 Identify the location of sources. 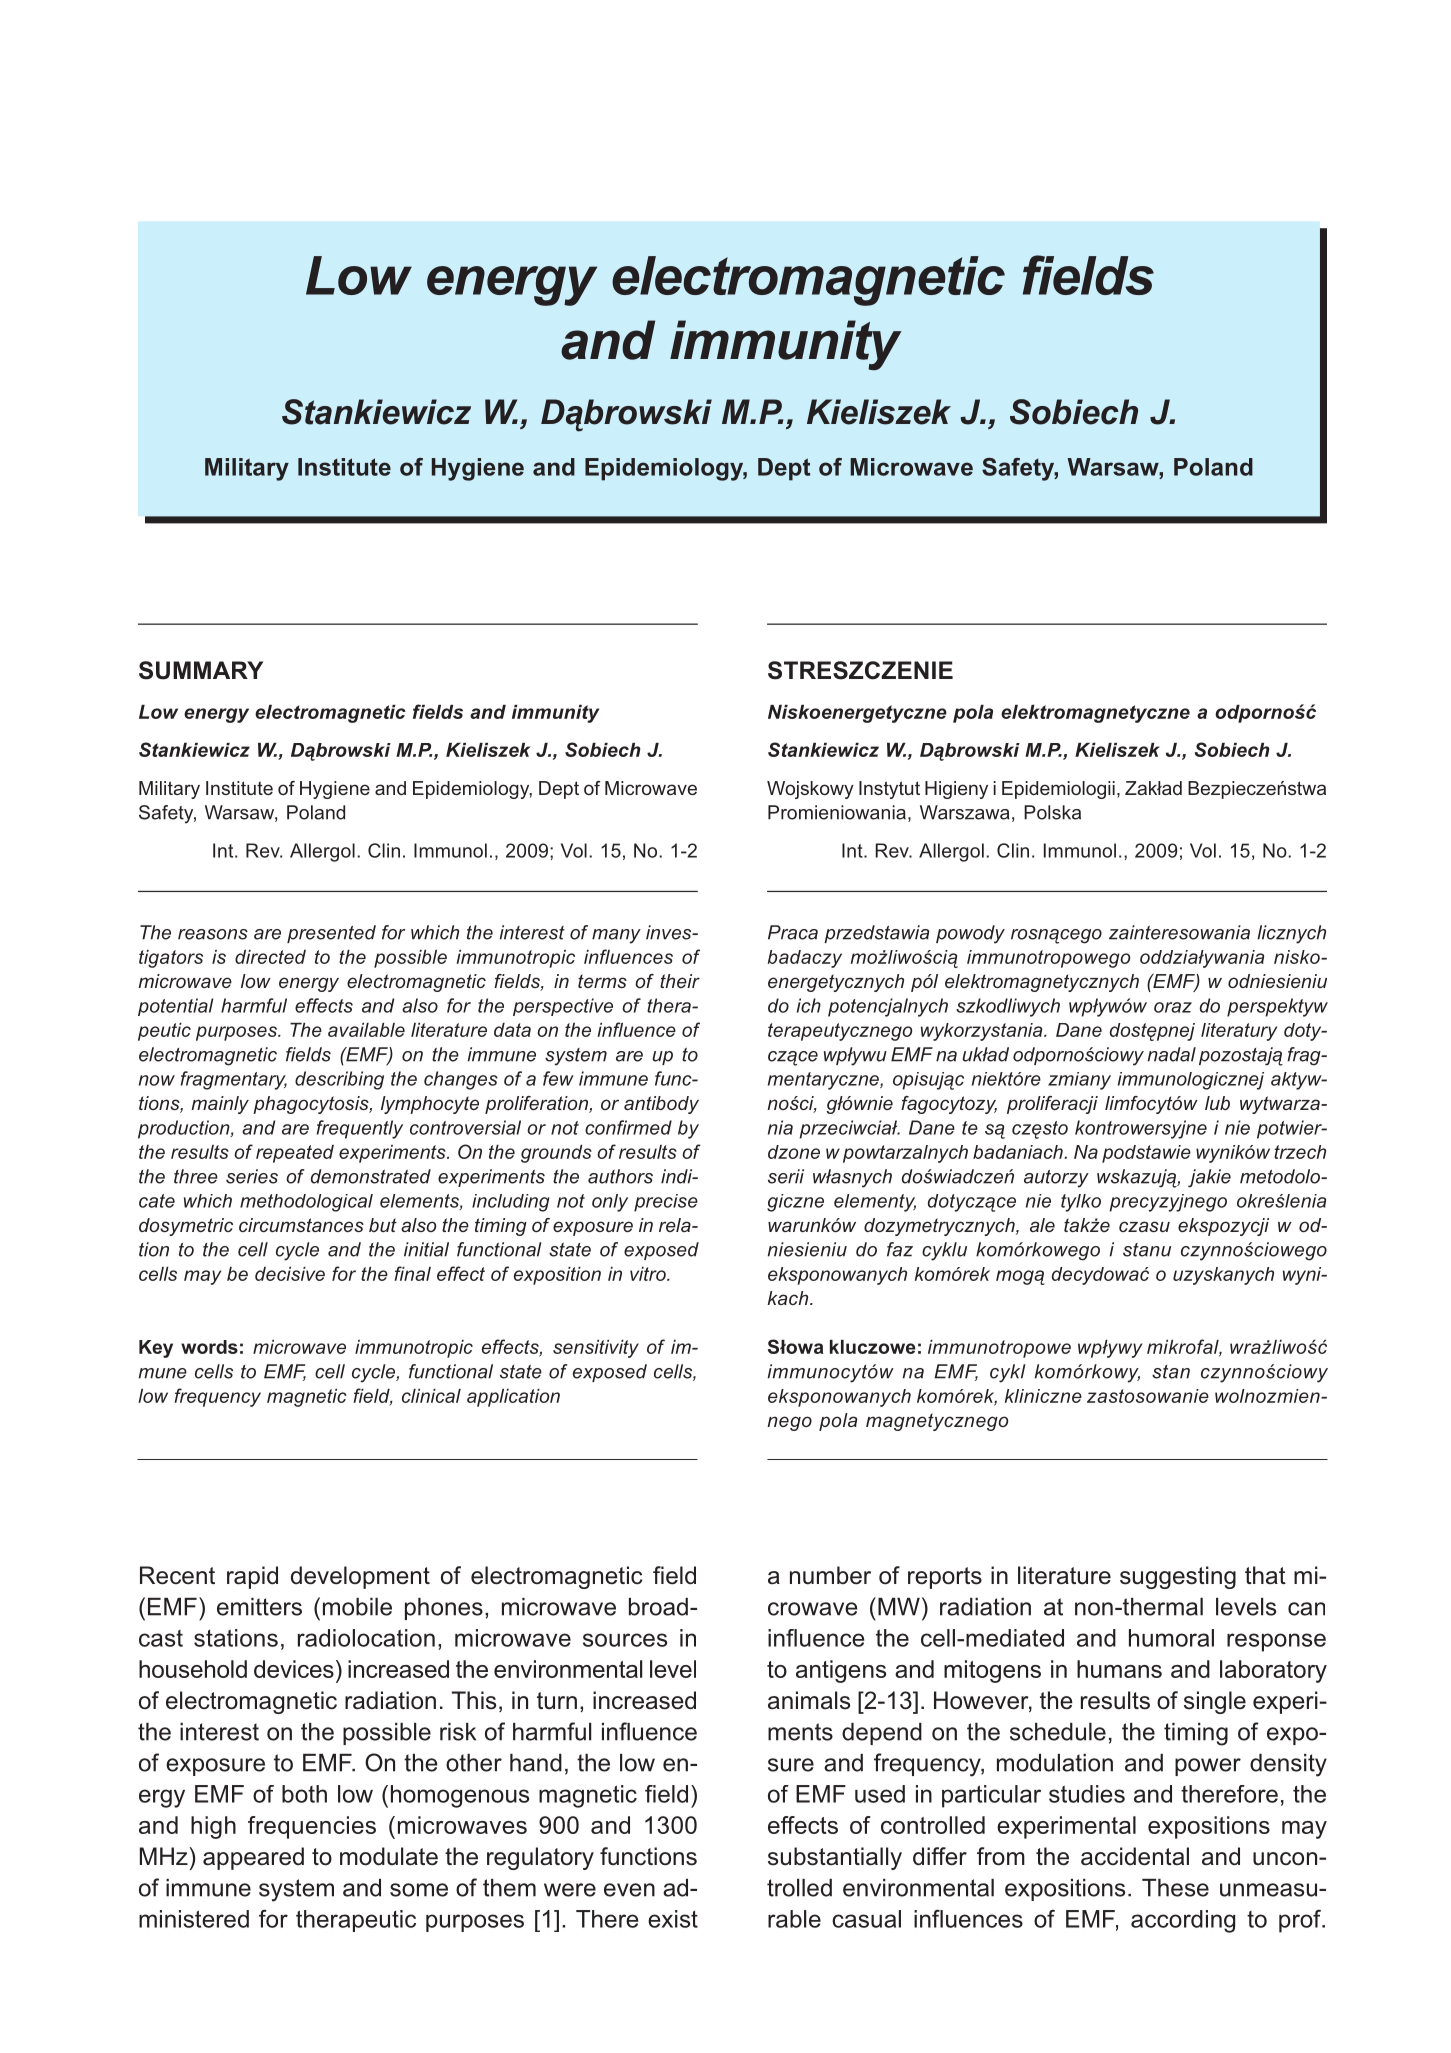
(625, 1640).
